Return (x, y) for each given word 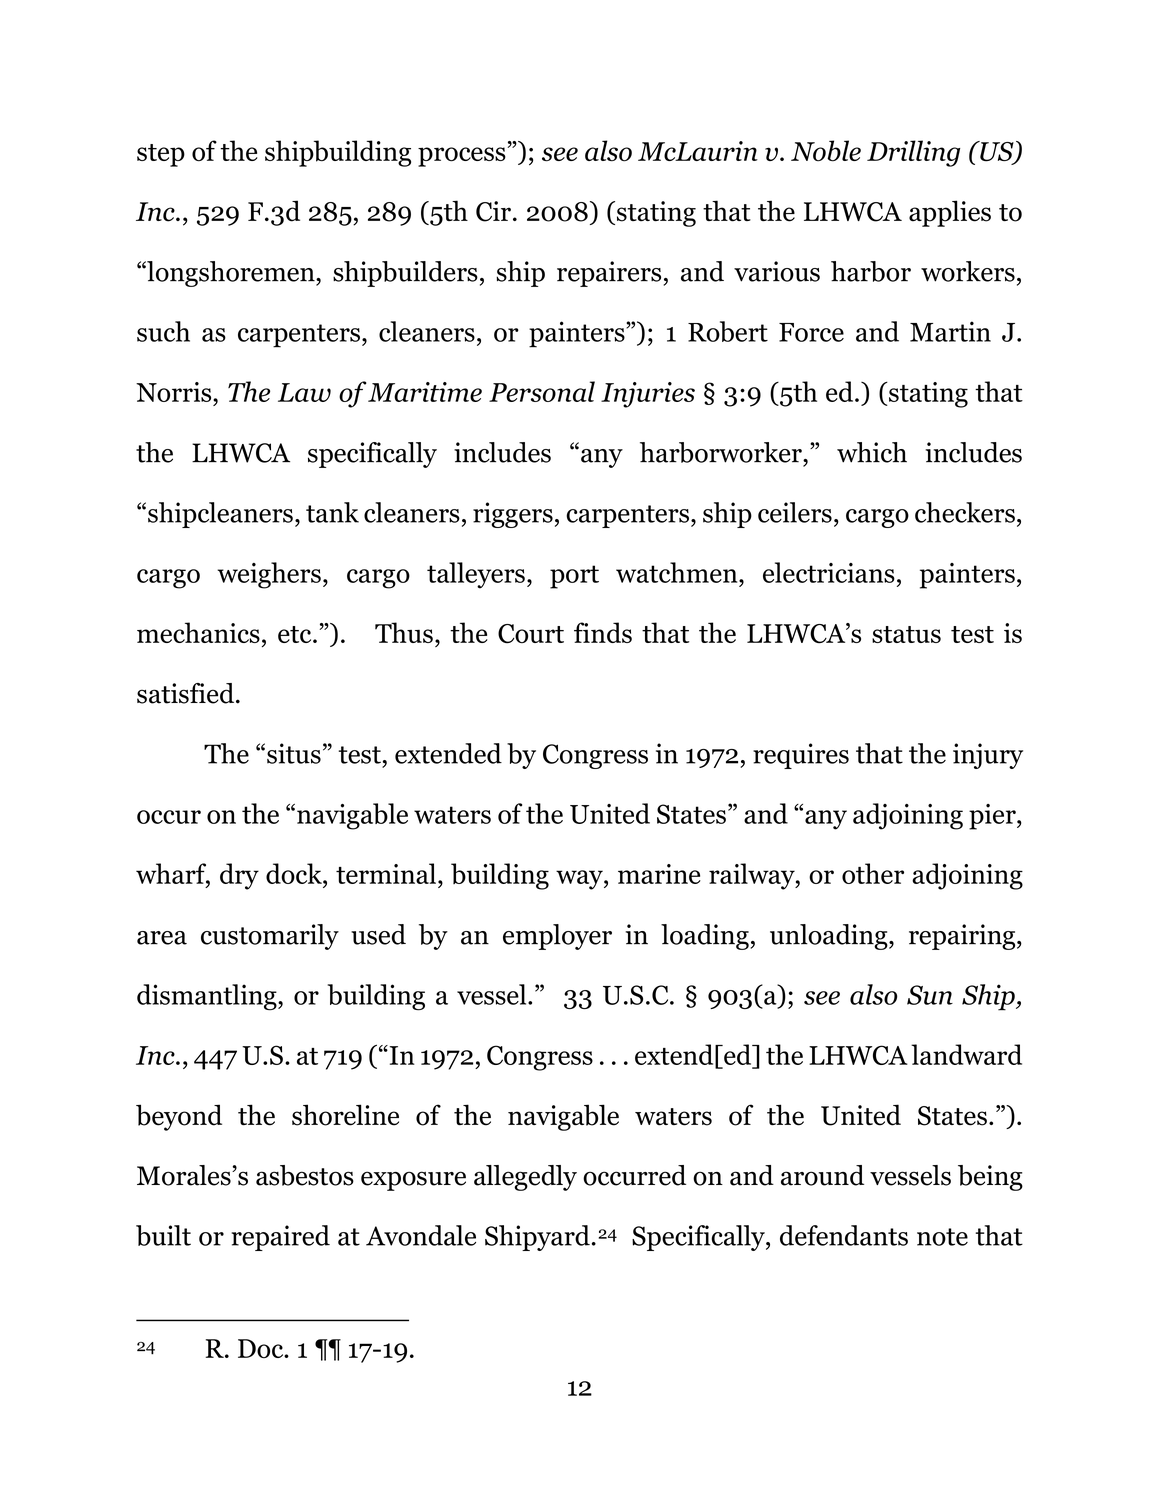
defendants (844, 1235)
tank (332, 512)
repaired (281, 1238)
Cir (493, 211)
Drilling (913, 153)
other (873, 873)
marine (659, 874)
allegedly (525, 1178)
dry (239, 876)
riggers (513, 515)
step (161, 155)
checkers (965, 512)
